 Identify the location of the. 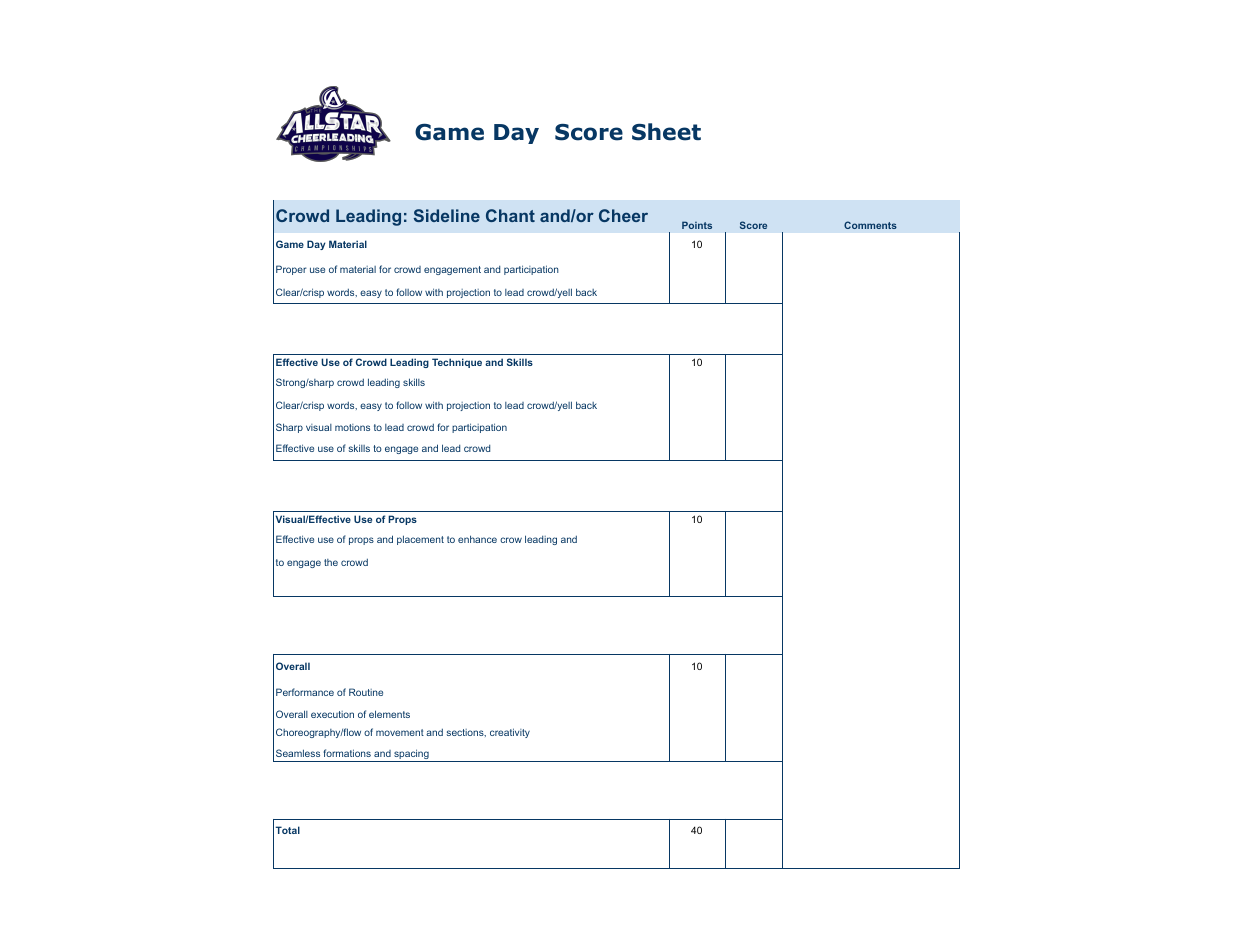
(331, 562).
